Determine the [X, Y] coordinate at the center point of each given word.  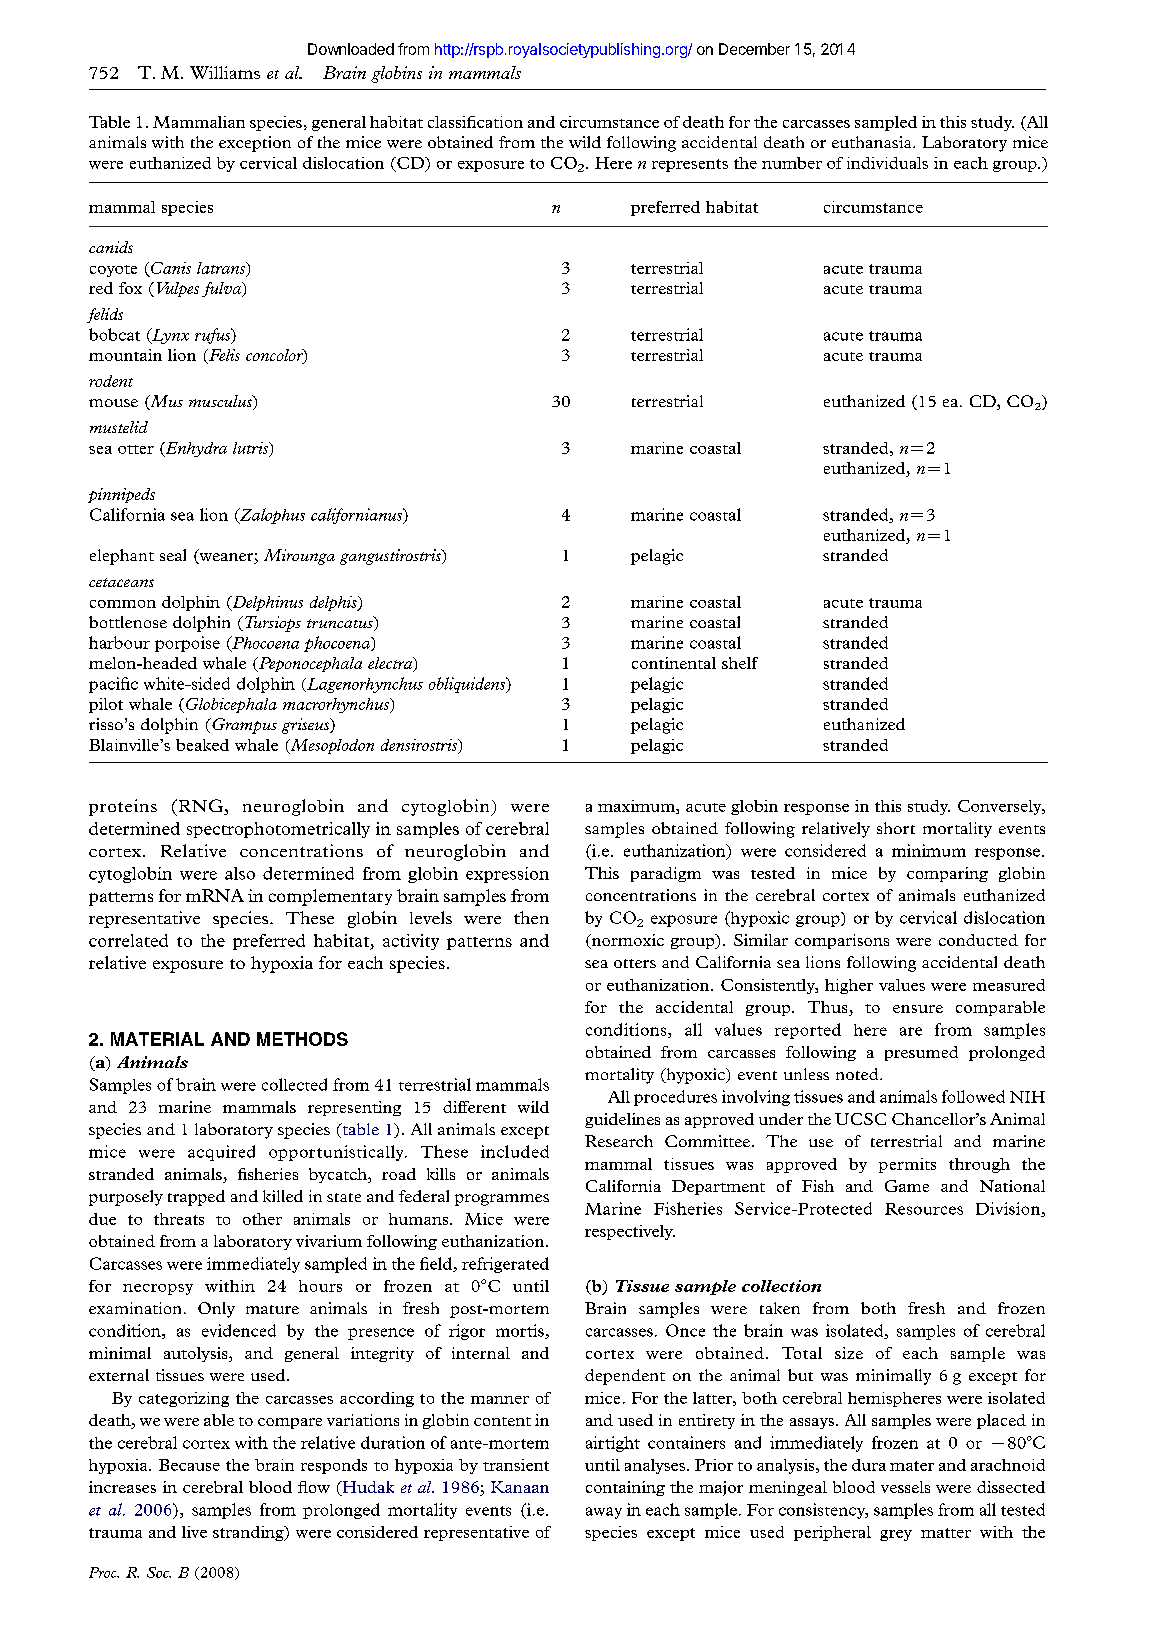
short [896, 828]
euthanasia [873, 142]
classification [475, 122]
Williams [225, 72]
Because [189, 1465]
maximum [637, 807]
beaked [202, 745]
